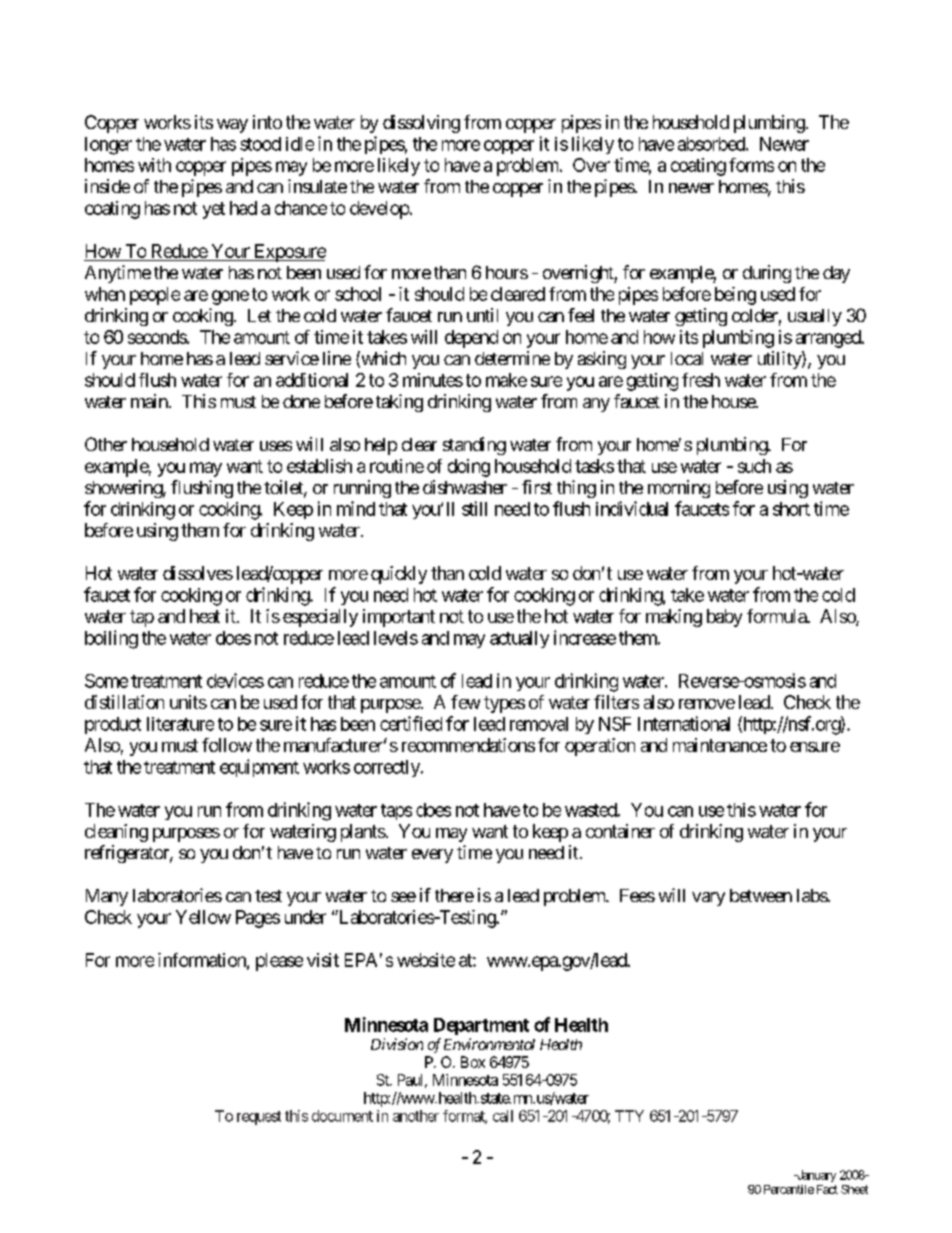 This screenshot has height=1233, width=952. Describe the element at coordinates (761, 895) in the screenshot. I see `between` at that location.
